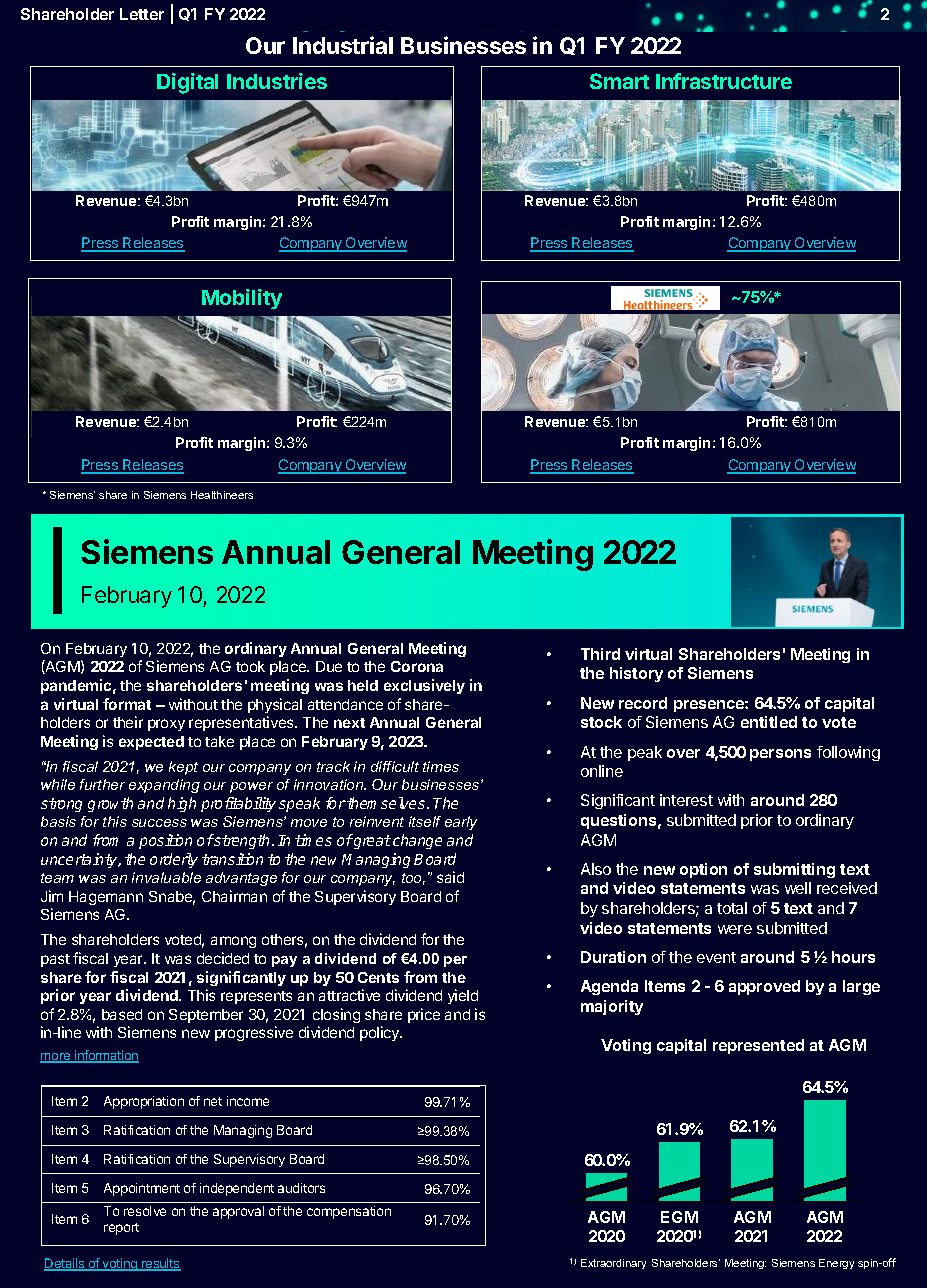 The image size is (927, 1288). I want to click on position, so click(165, 841).
